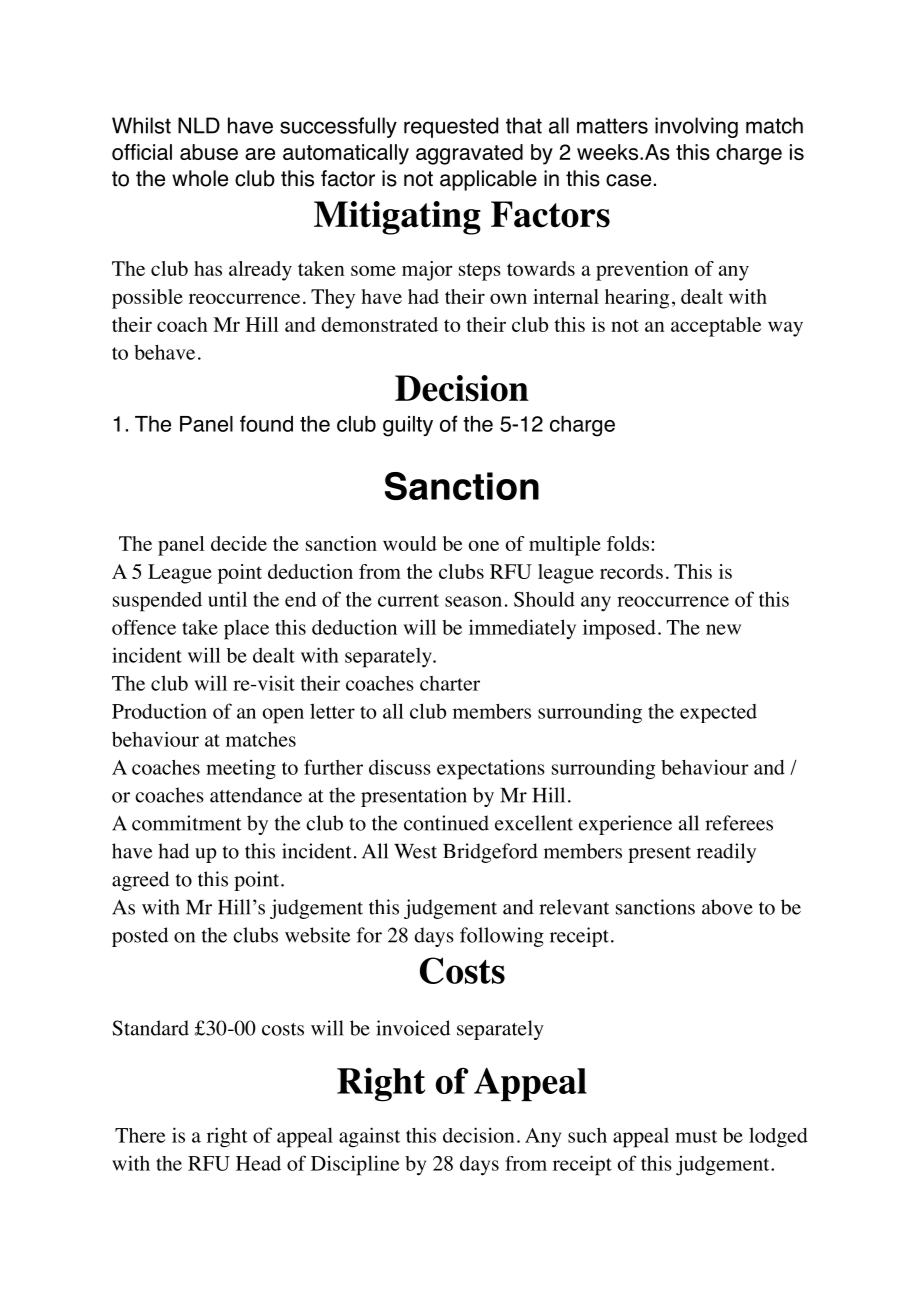  I want to click on place, so click(246, 630).
